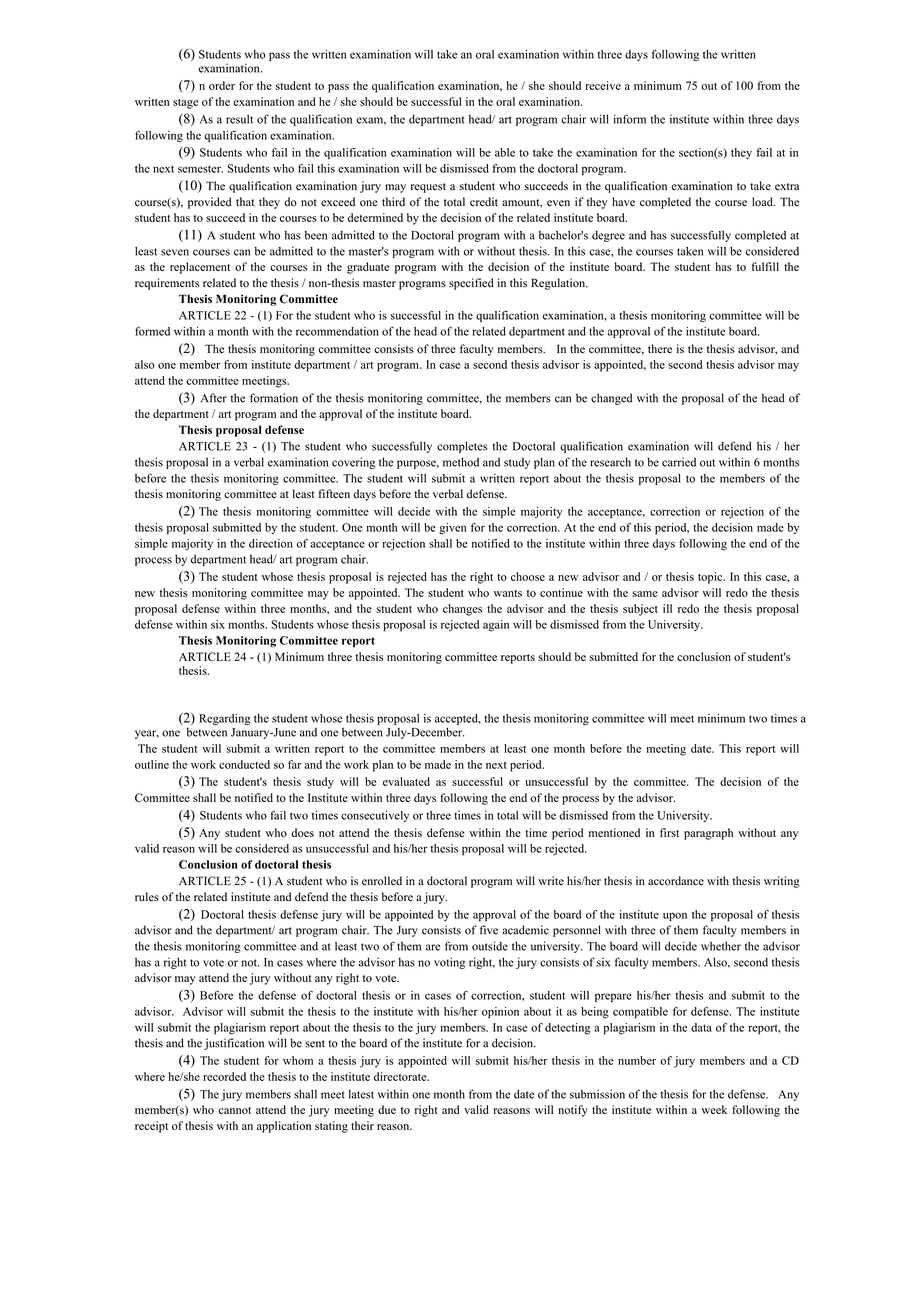  Describe the element at coordinates (462, 610) in the image. I see `changes` at that location.
